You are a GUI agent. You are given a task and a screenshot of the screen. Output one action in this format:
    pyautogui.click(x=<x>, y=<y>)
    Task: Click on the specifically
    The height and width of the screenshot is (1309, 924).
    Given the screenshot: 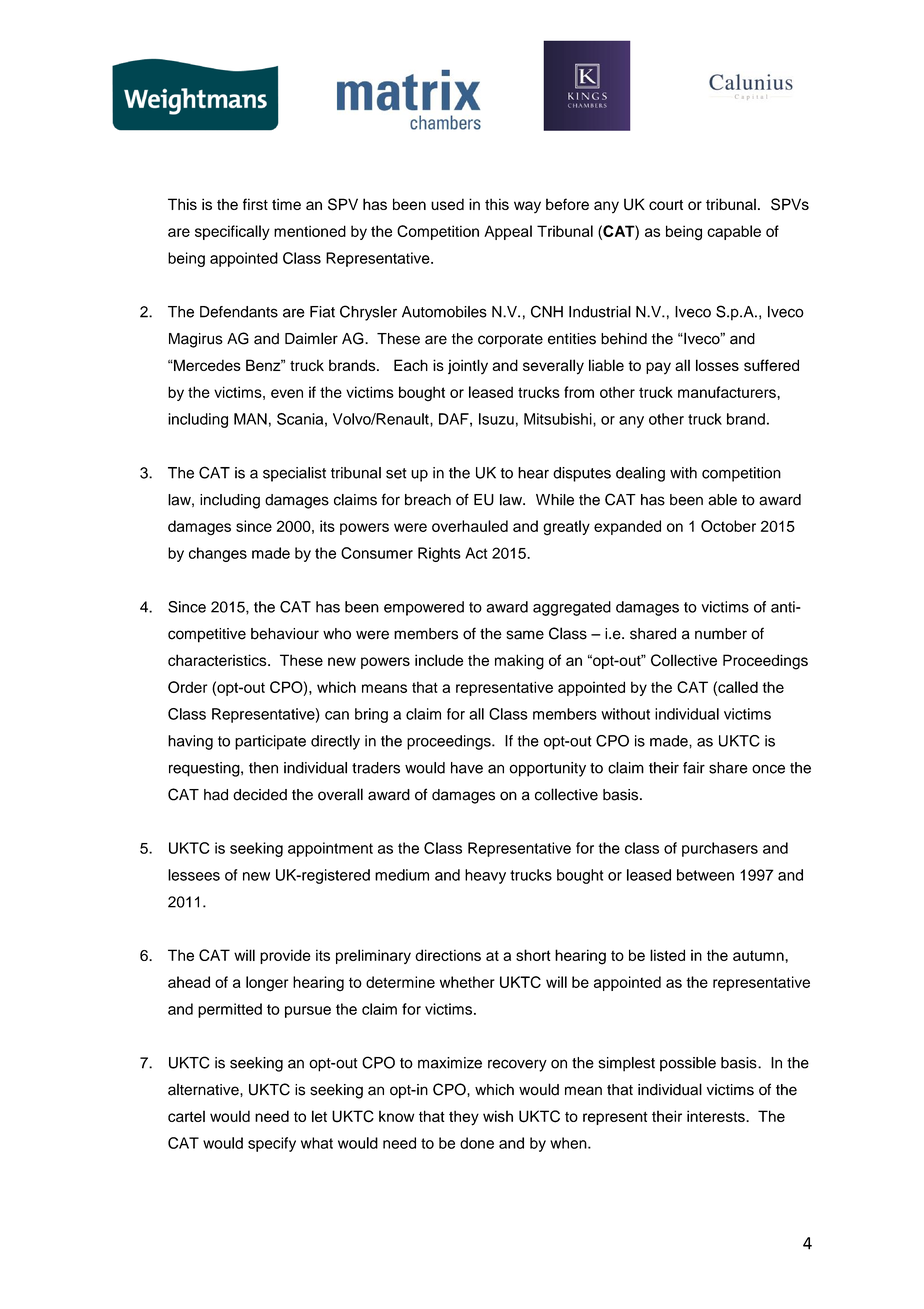 What is the action you would take?
    pyautogui.click(x=232, y=232)
